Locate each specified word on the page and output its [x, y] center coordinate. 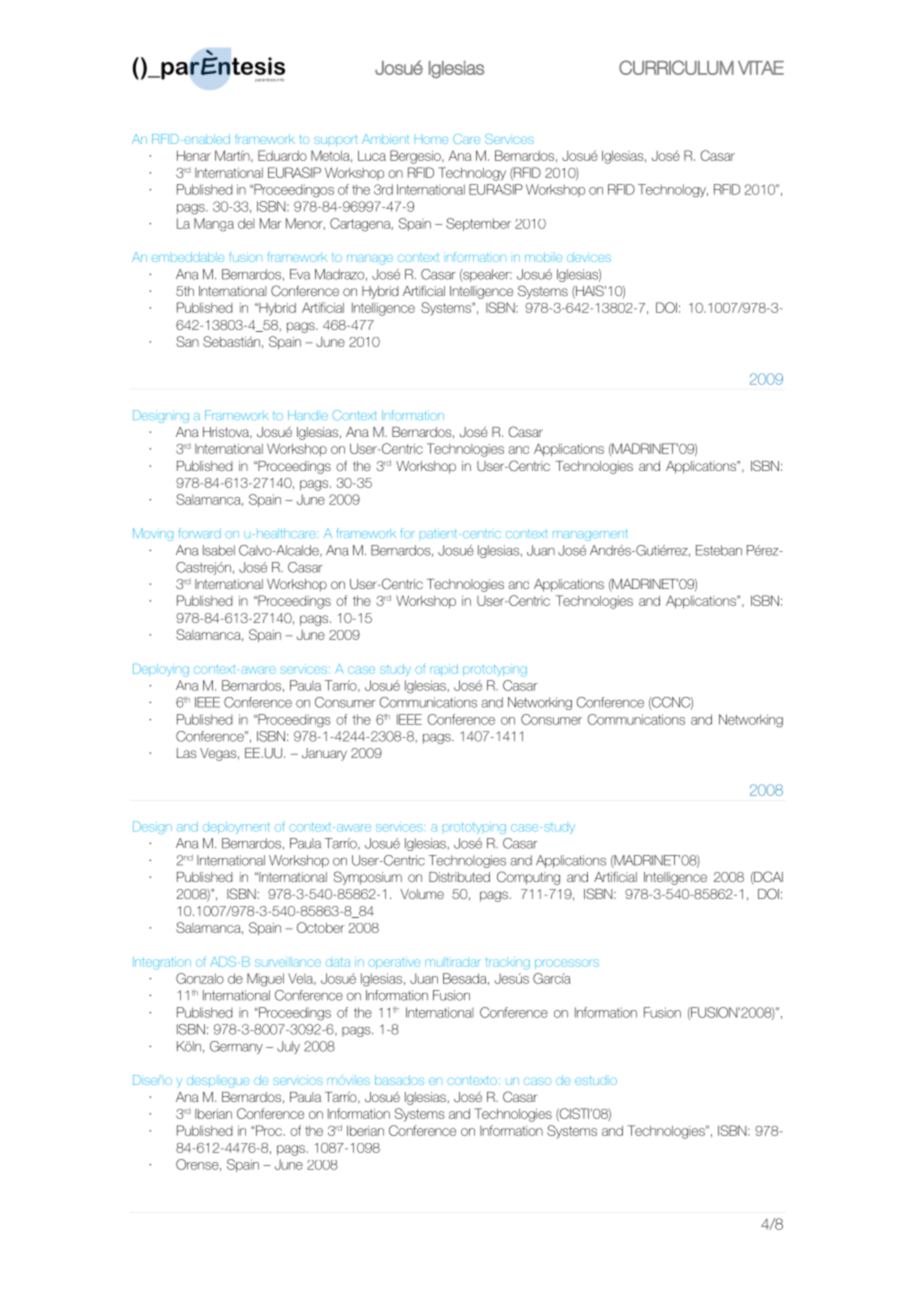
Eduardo [282, 155]
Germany [236, 1047]
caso [537, 1081]
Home [431, 140]
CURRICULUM [676, 67]
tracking [507, 963]
